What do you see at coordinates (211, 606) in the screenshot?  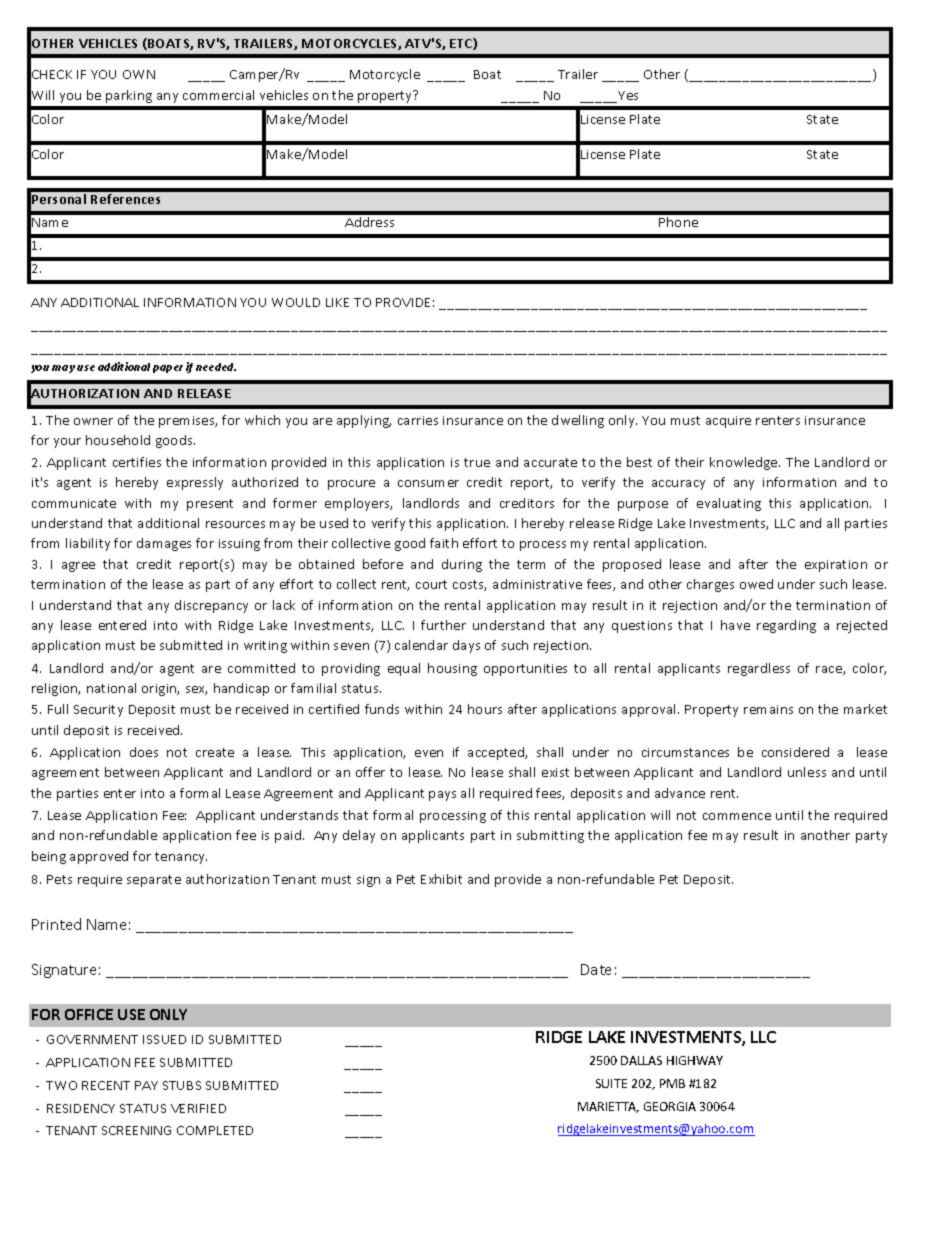 I see `discrepancy` at bounding box center [211, 606].
